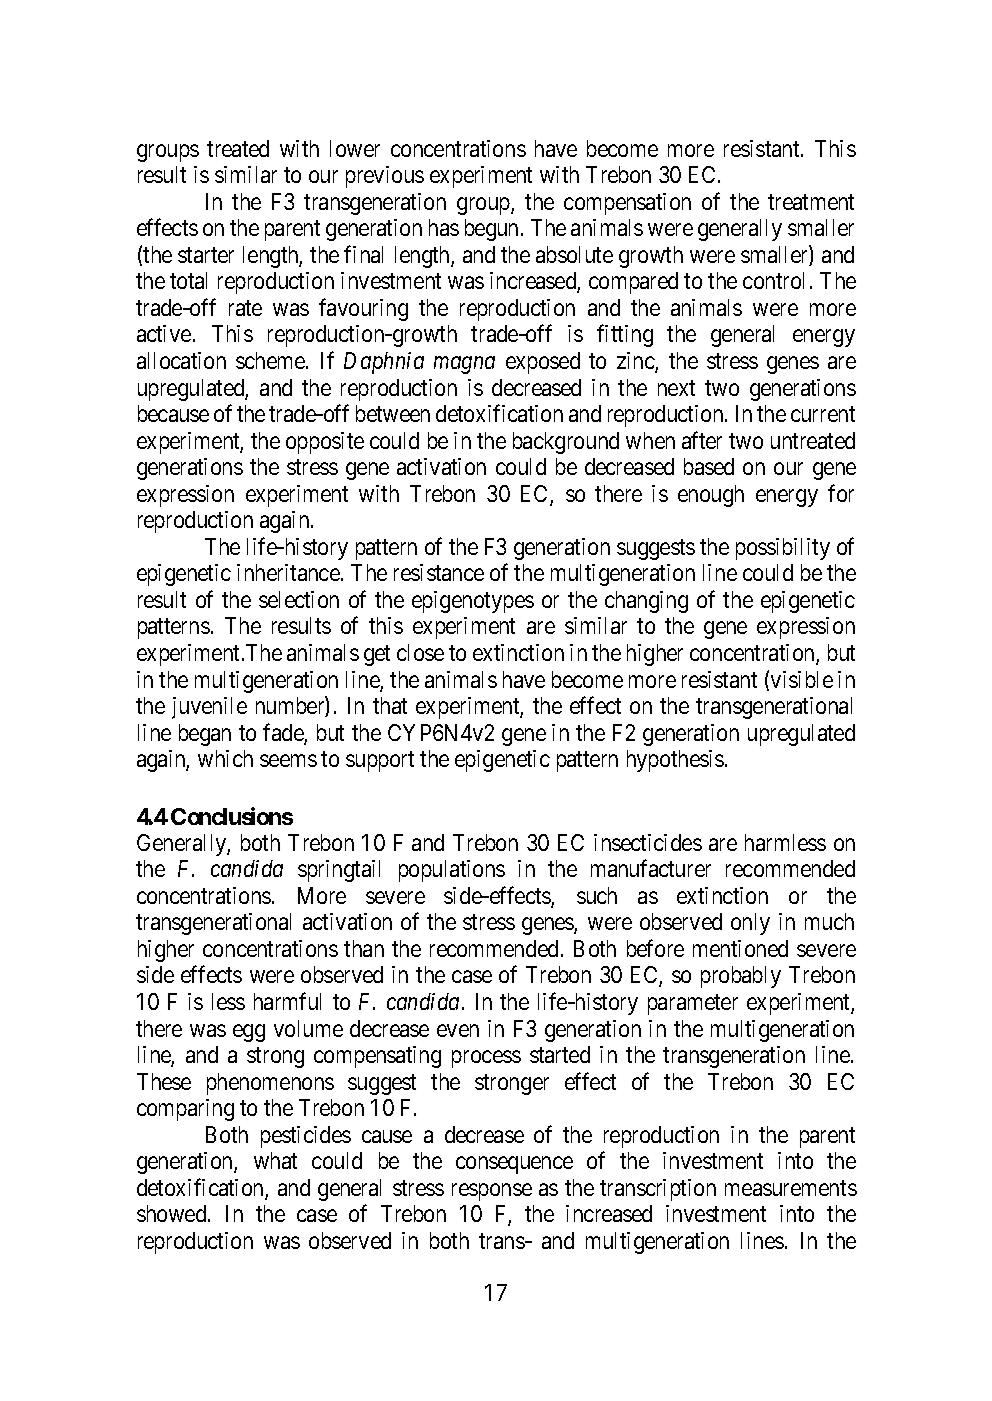  Describe the element at coordinates (802, 679) in the screenshot. I see `visible` at that location.
